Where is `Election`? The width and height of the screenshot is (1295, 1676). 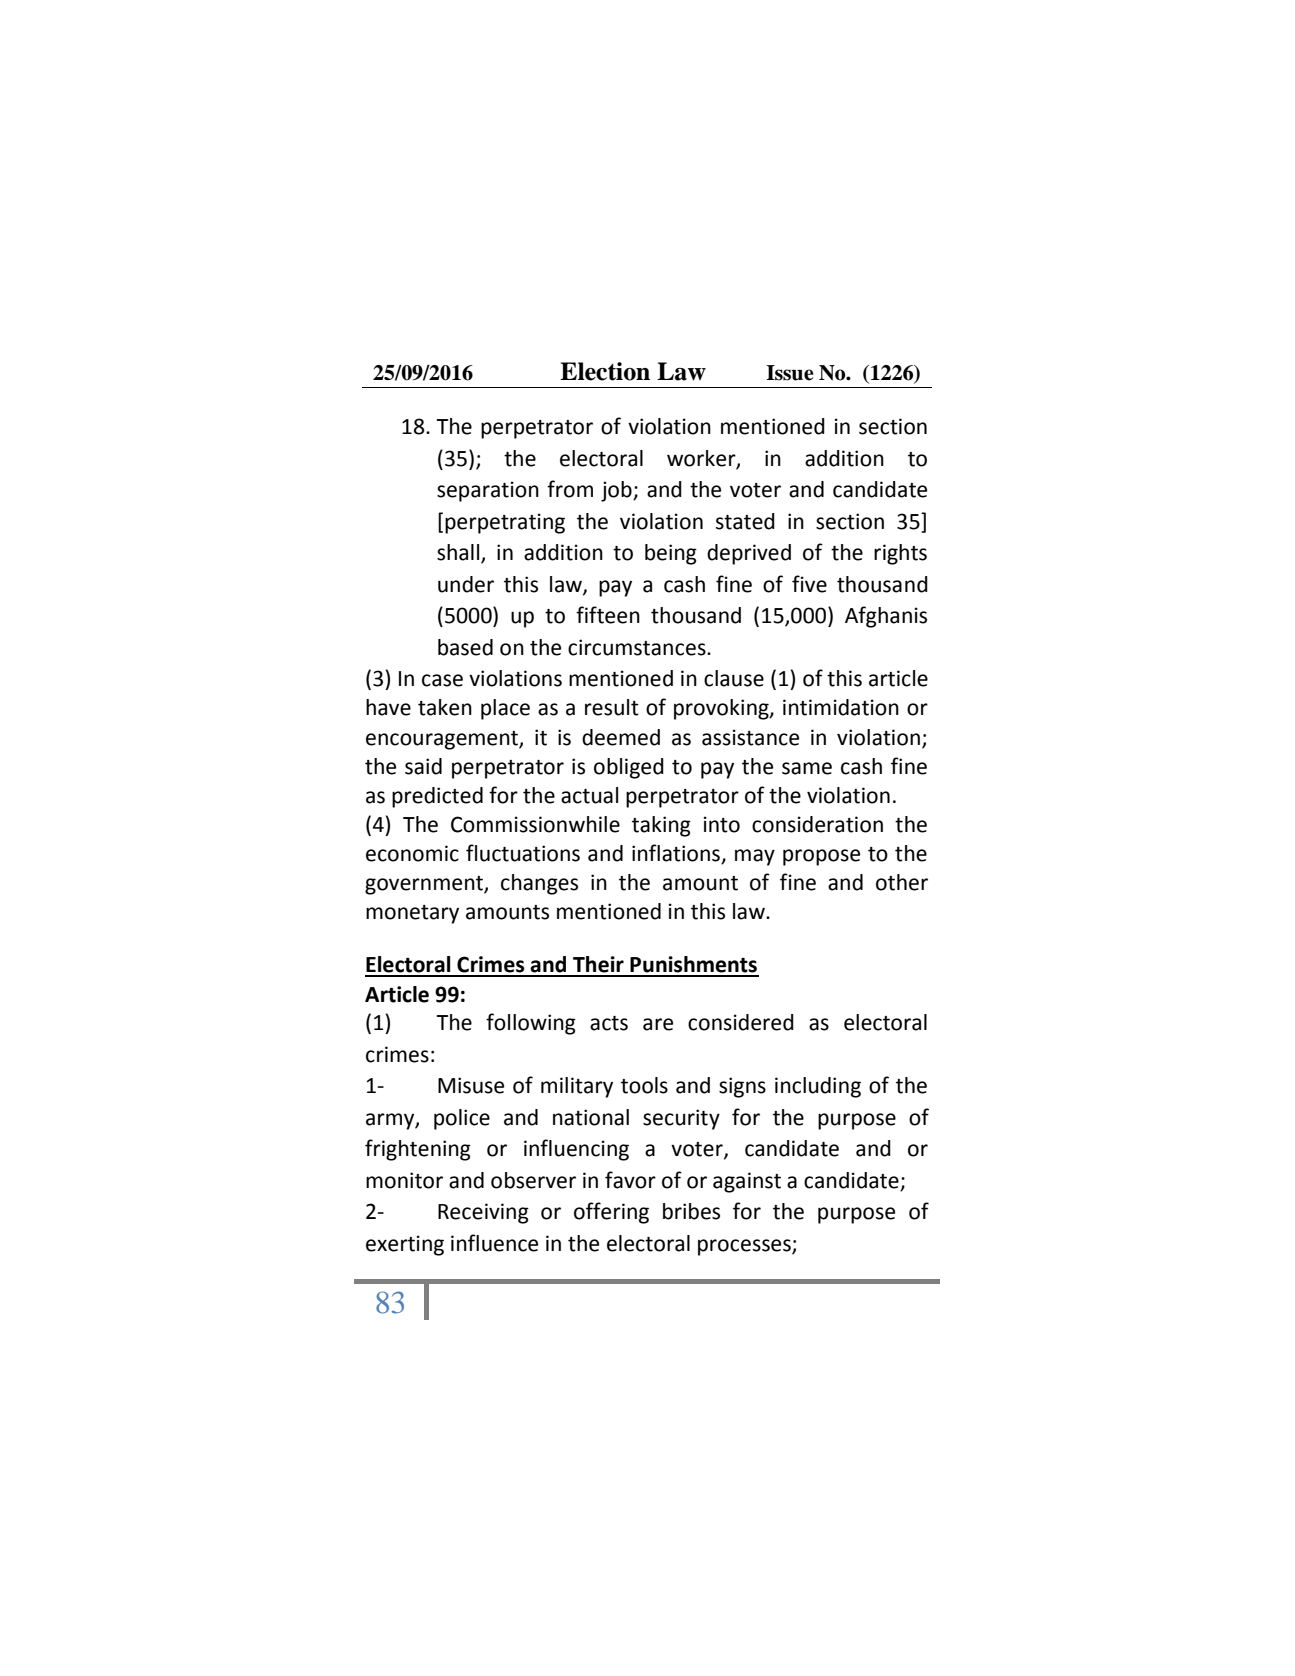
Election is located at coordinates (605, 371).
